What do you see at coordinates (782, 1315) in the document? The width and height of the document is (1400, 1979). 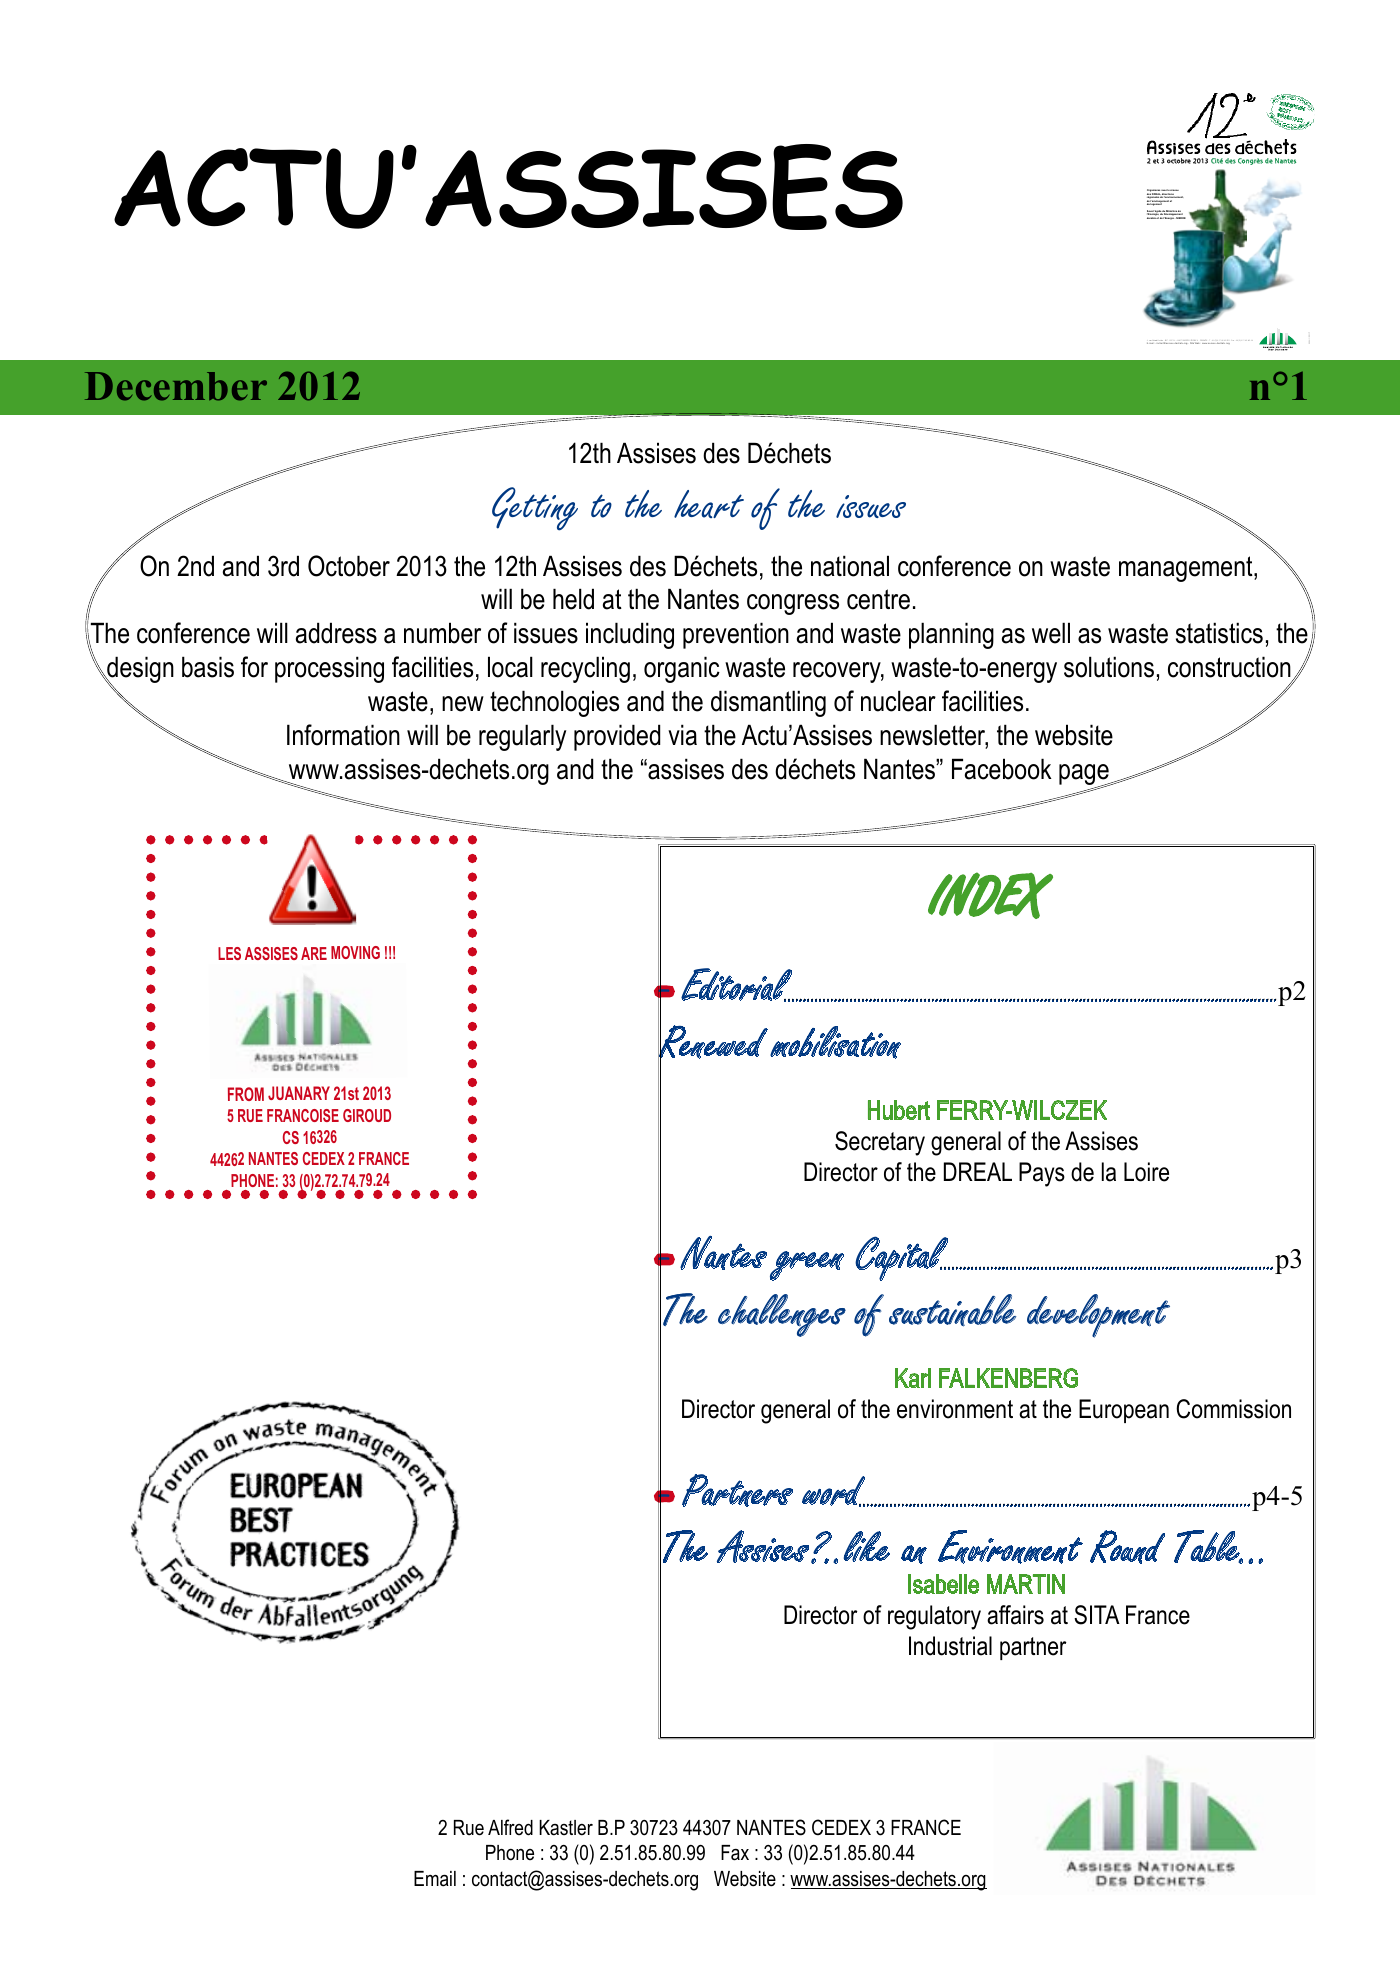 I see `challenges` at bounding box center [782, 1315].
